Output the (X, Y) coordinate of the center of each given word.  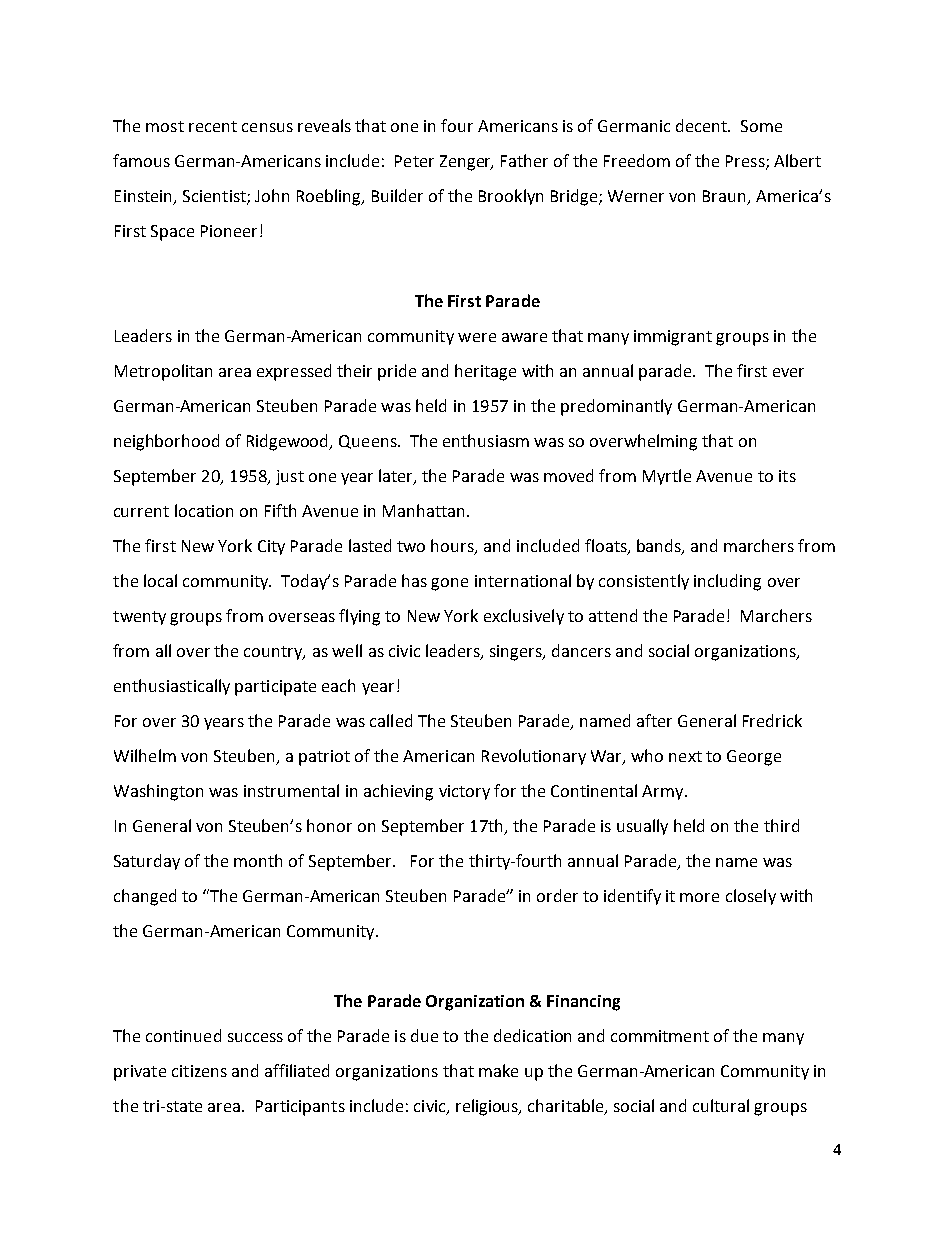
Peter (414, 161)
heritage (485, 372)
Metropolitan (163, 372)
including (727, 582)
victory (464, 792)
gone (449, 584)
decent (703, 125)
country (274, 653)
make (498, 1070)
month (258, 860)
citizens (199, 1071)
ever (788, 372)
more (699, 897)
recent (213, 126)
